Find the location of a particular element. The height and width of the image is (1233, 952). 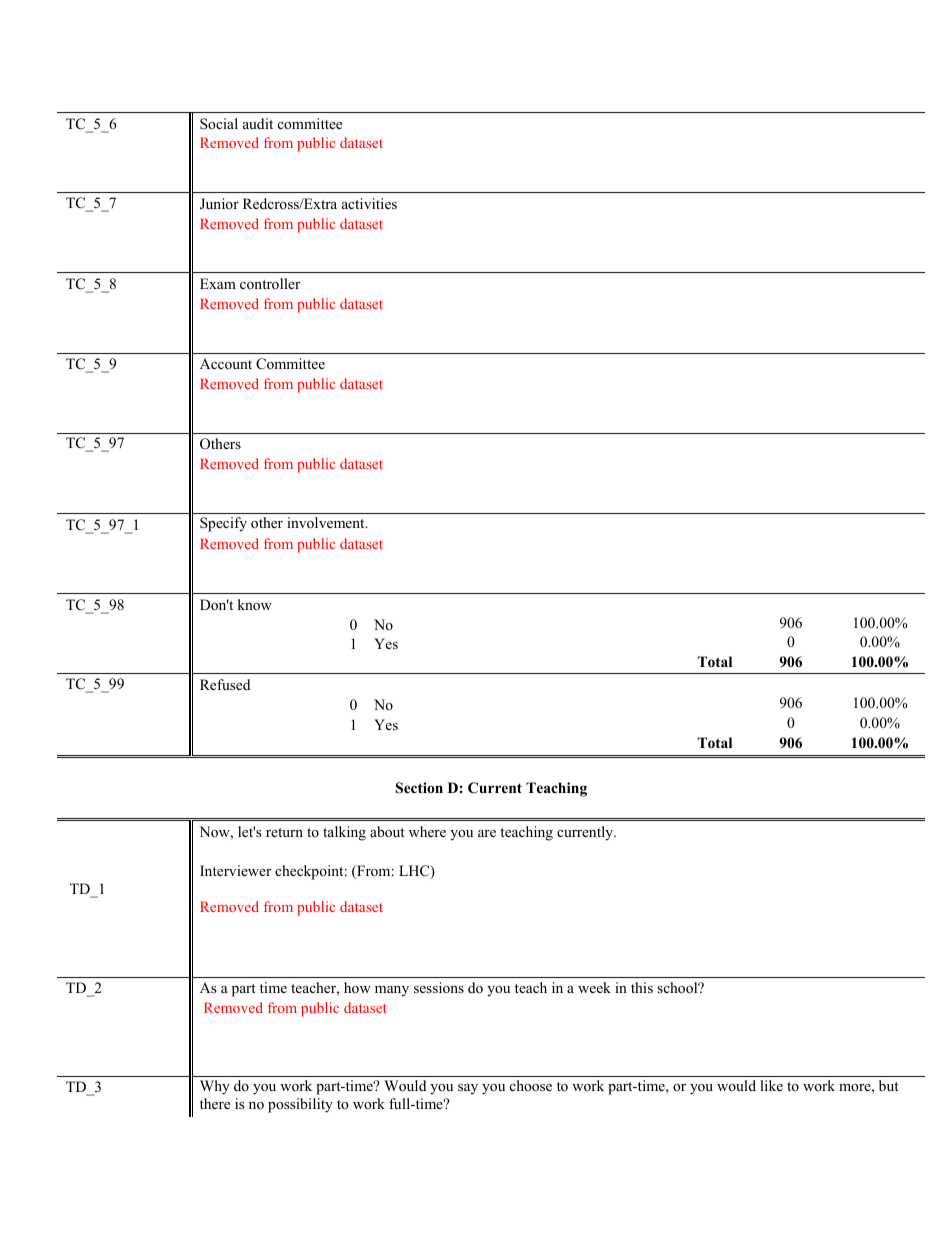

are is located at coordinates (487, 833).
